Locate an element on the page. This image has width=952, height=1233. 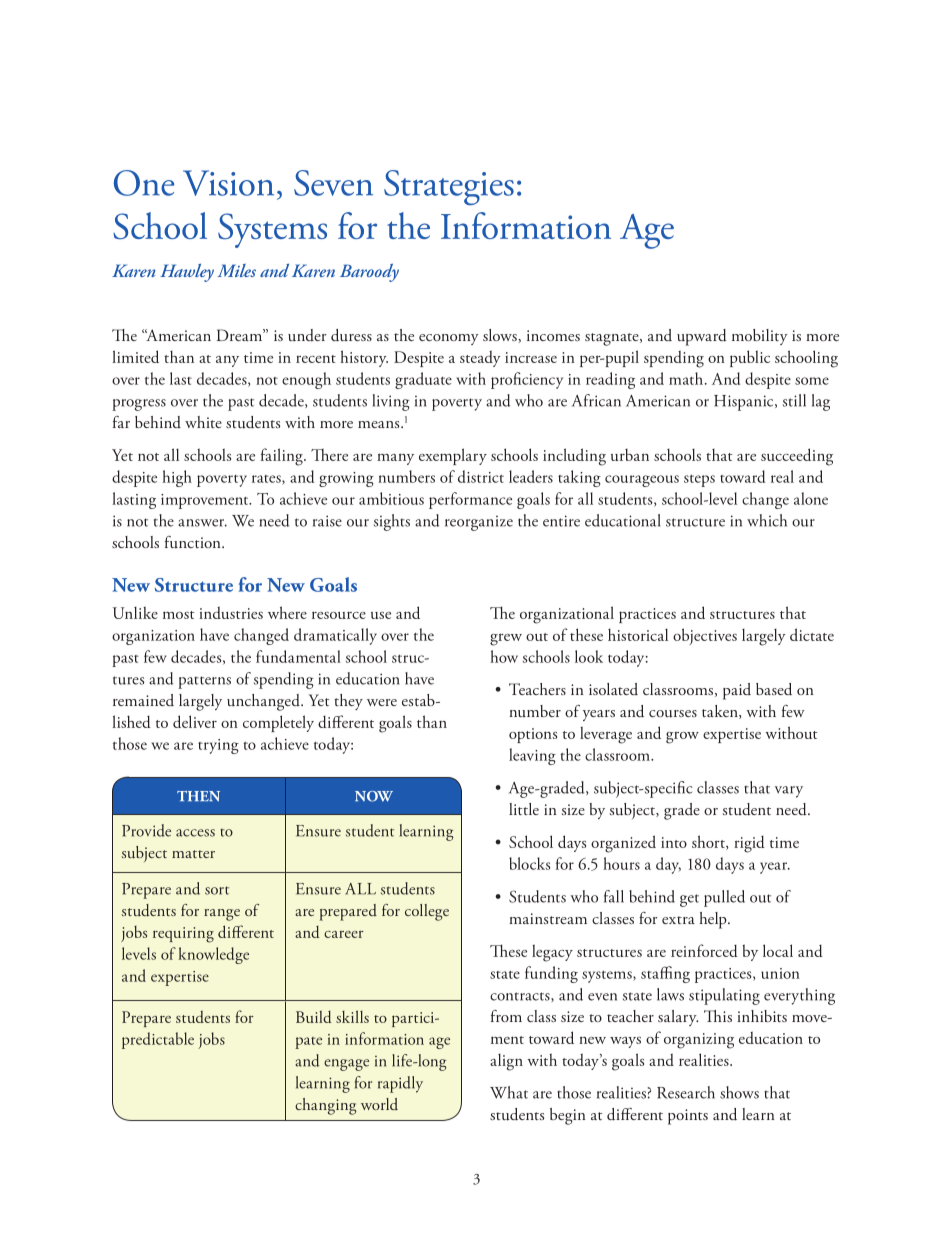
rigid is located at coordinates (749, 844).
